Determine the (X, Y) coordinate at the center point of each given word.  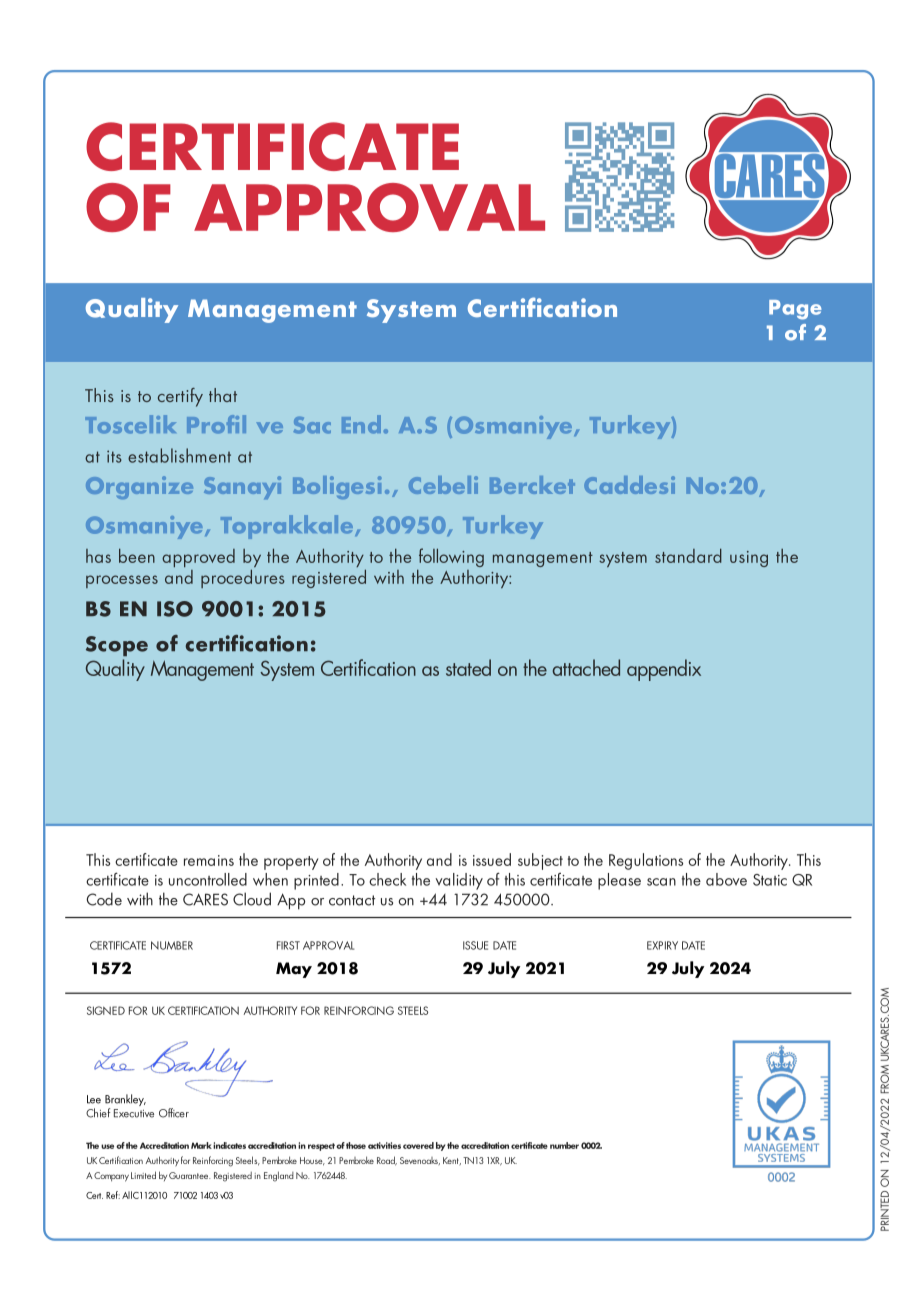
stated (468, 667)
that (223, 395)
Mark (201, 1145)
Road (387, 1161)
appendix (664, 670)
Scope (117, 646)
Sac (312, 425)
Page (795, 310)
